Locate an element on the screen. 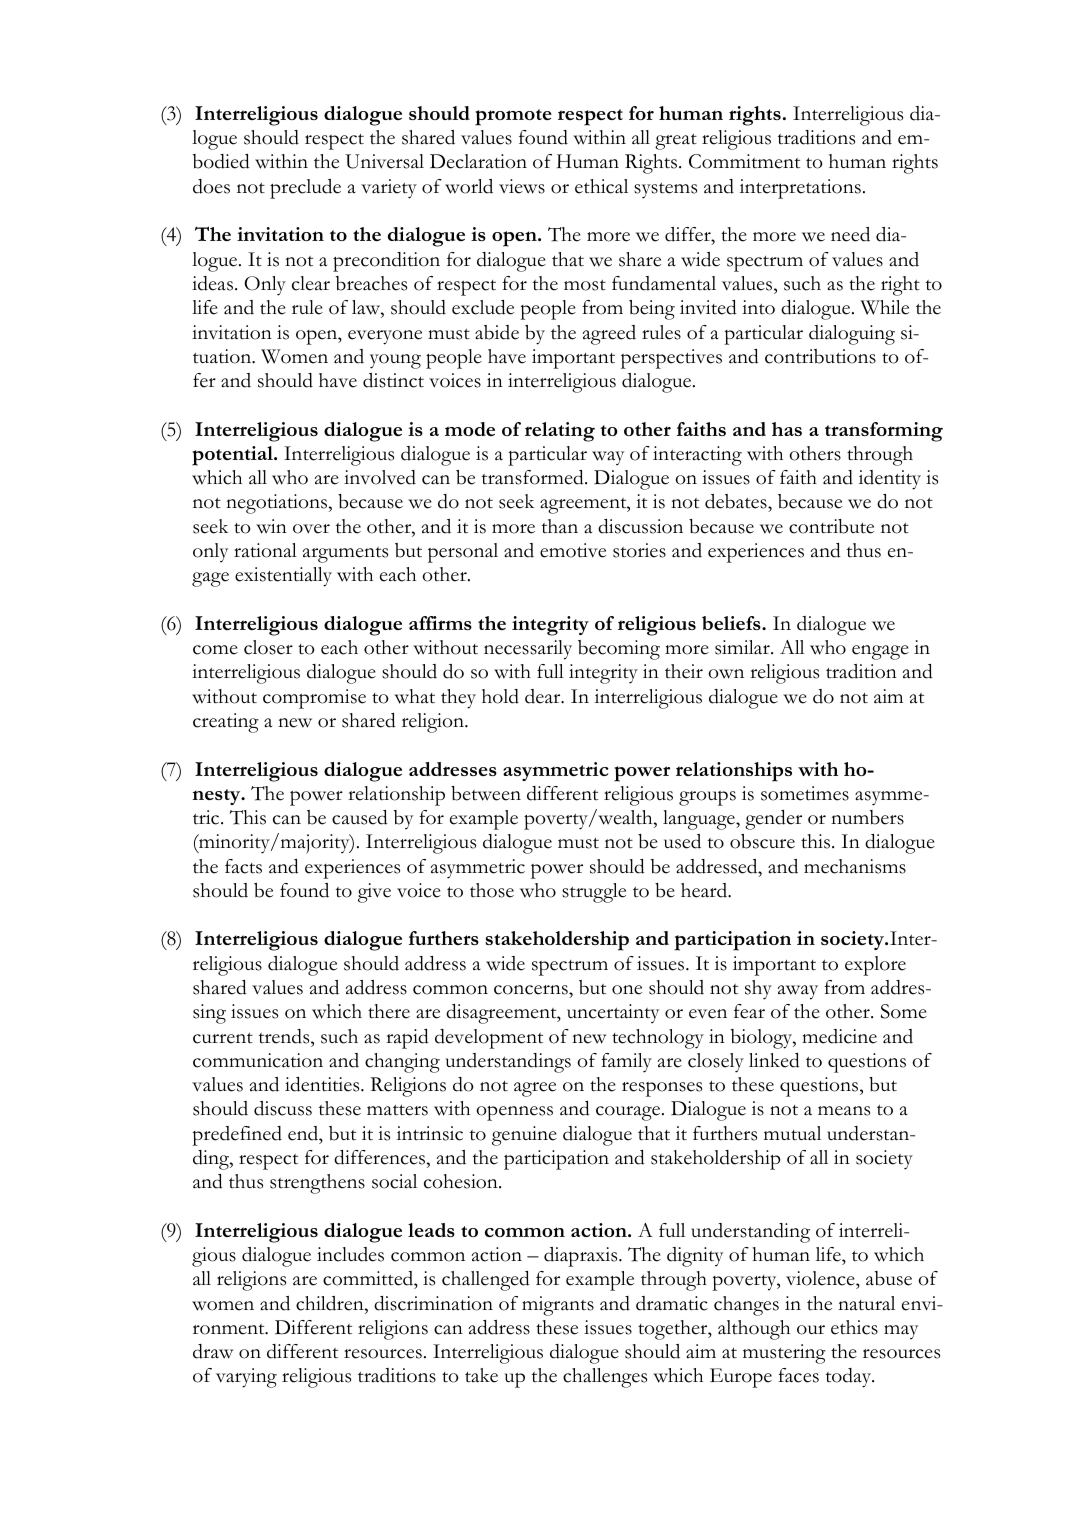 The image size is (1071, 1514). Commitment is located at coordinates (744, 161).
